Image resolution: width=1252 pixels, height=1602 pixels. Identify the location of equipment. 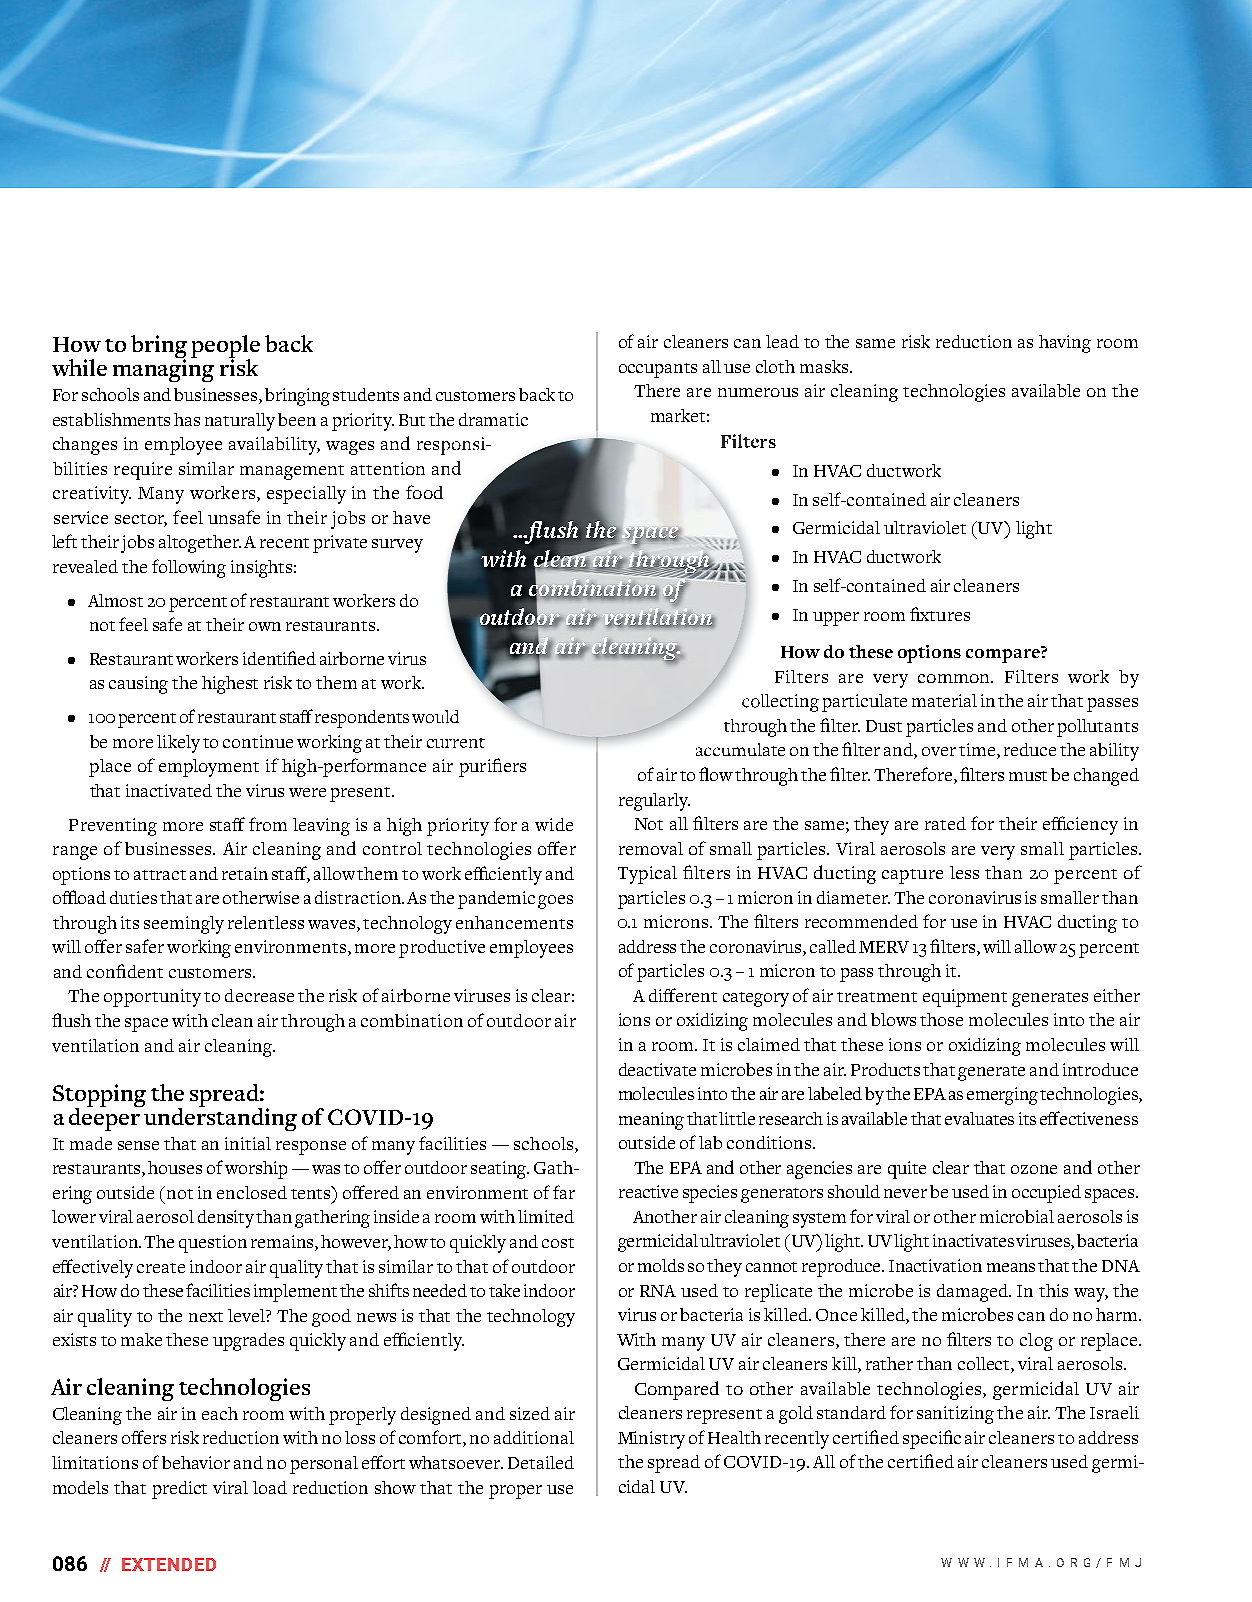
(965, 998).
